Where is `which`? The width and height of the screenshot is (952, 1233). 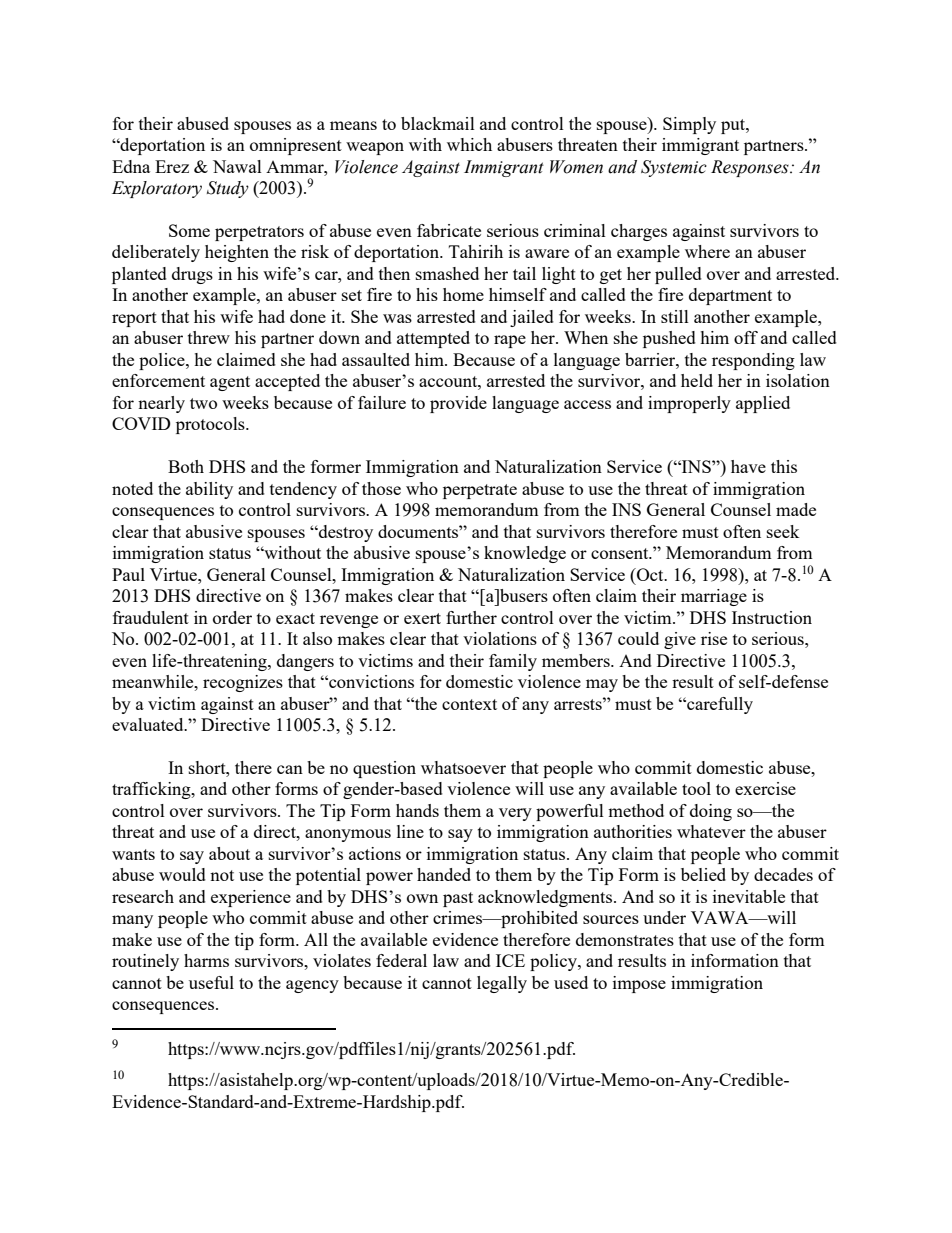
which is located at coordinates (469, 144).
